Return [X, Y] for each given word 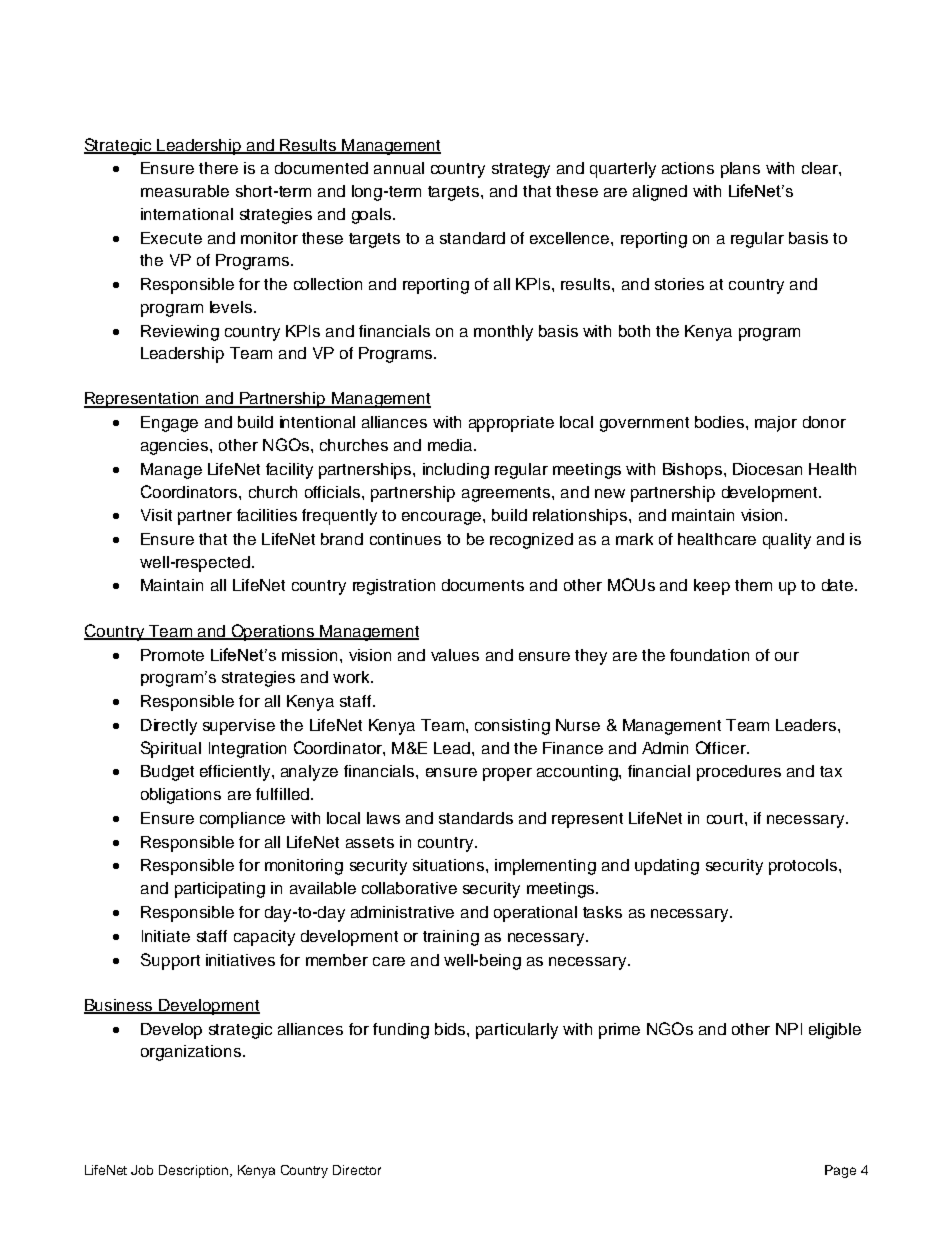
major [776, 424]
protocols [804, 867]
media [451, 445]
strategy [521, 170]
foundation [709, 655]
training [451, 938]
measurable [185, 191]
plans [740, 170]
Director [357, 1170]
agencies [176, 447]
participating [220, 890]
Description [193, 1171]
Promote [172, 655]
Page [840, 1171]
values [455, 655]
